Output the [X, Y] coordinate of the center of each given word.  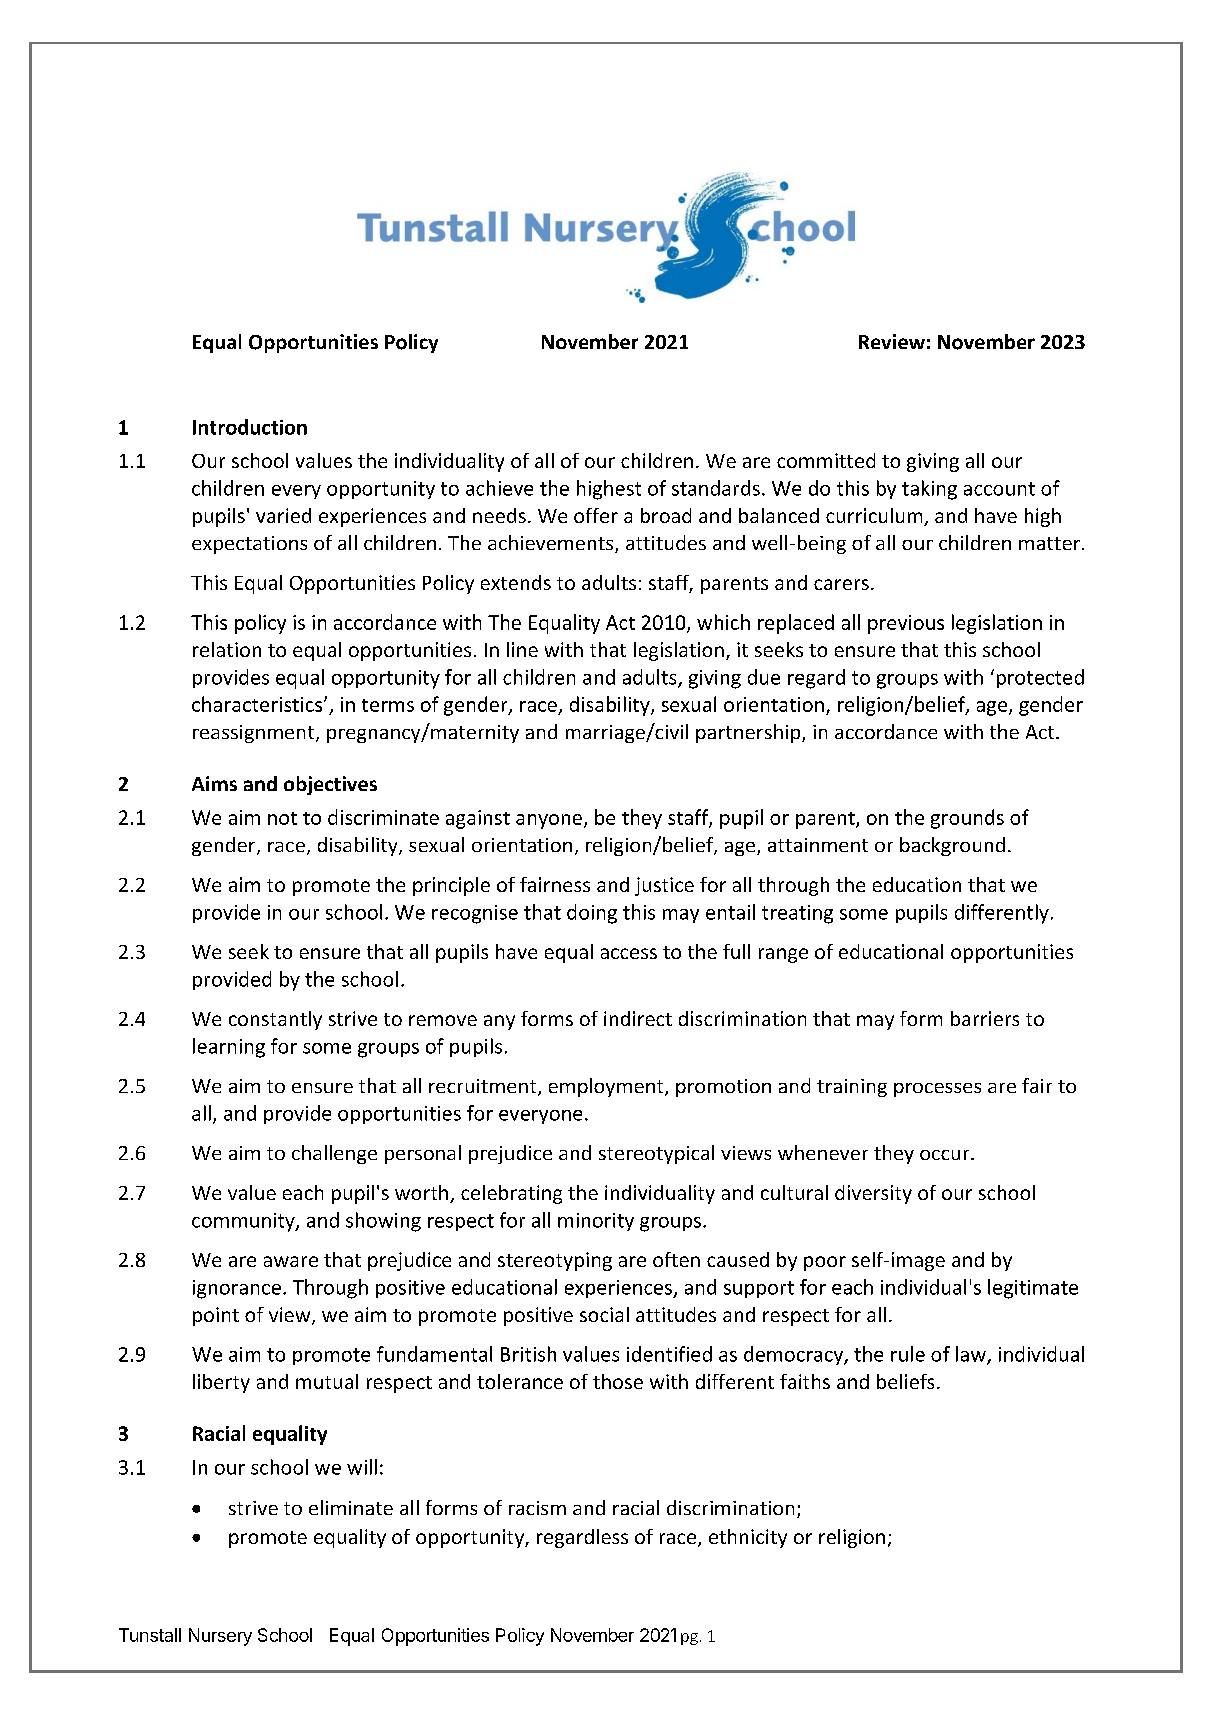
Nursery [220, 1637]
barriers [985, 1018]
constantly [275, 1020]
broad [666, 515]
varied [283, 515]
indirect [638, 1018]
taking [929, 490]
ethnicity [748, 1538]
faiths [805, 1381]
